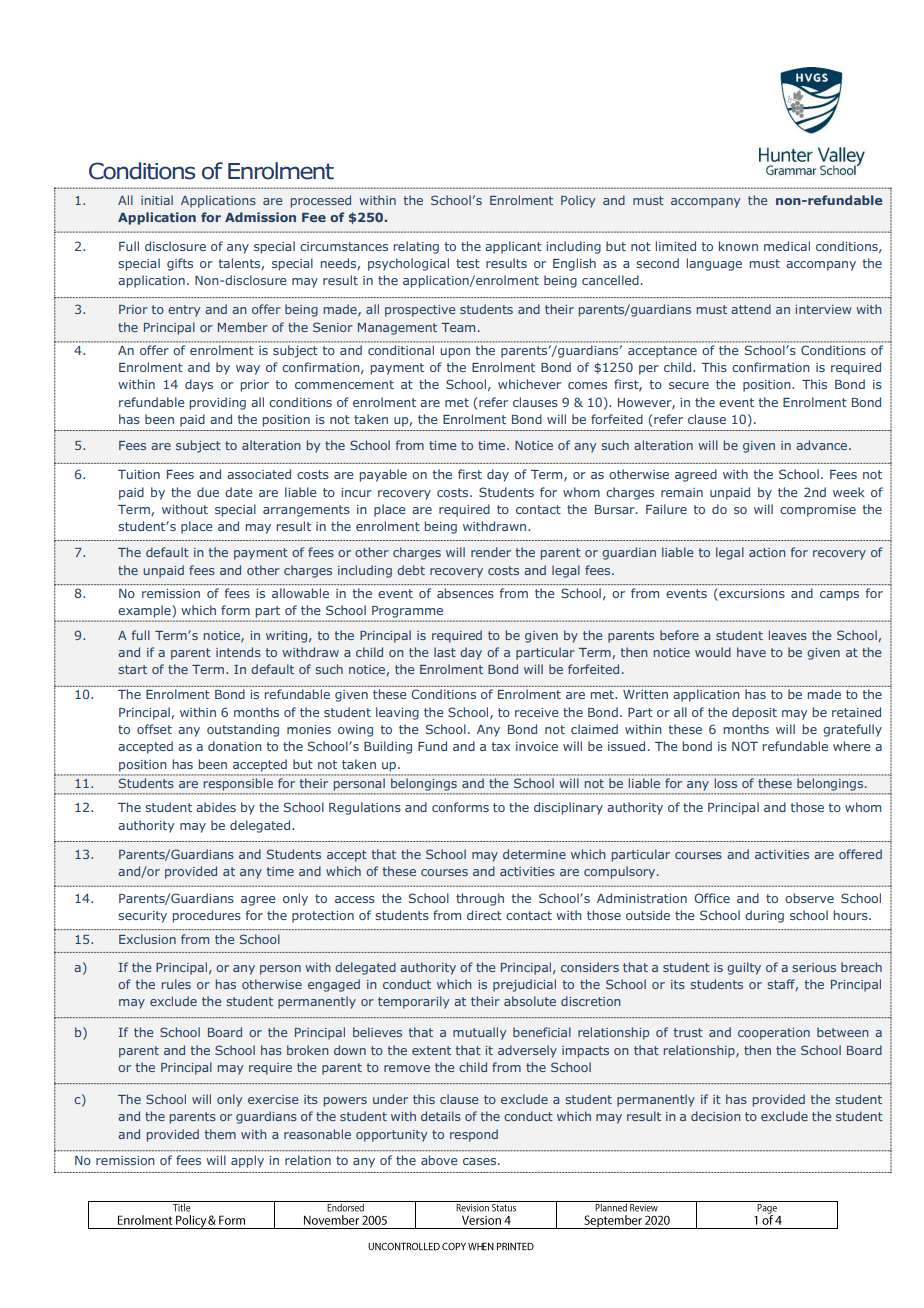  I want to click on them, so click(220, 1134).
